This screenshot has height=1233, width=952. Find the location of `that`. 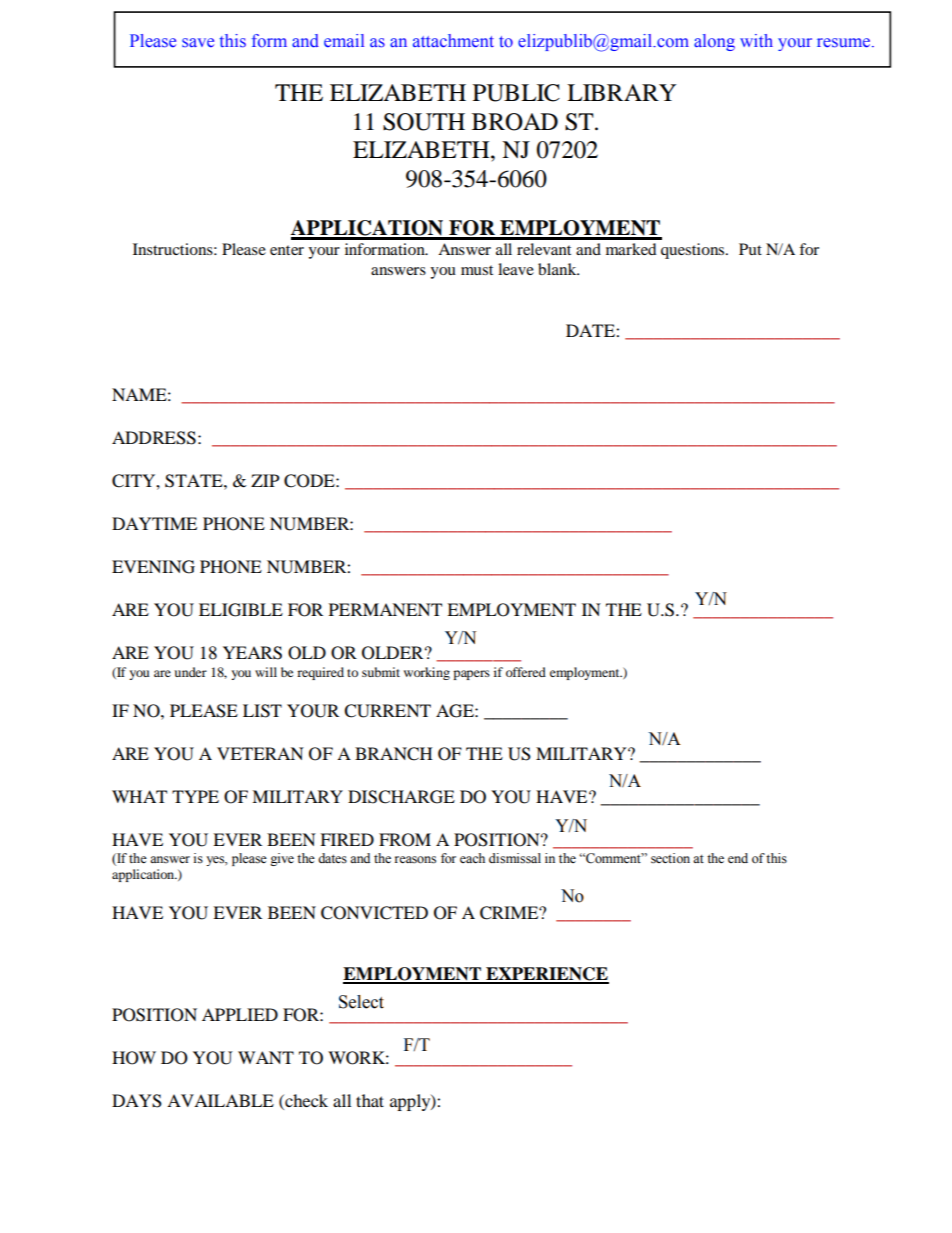

that is located at coordinates (370, 1100).
